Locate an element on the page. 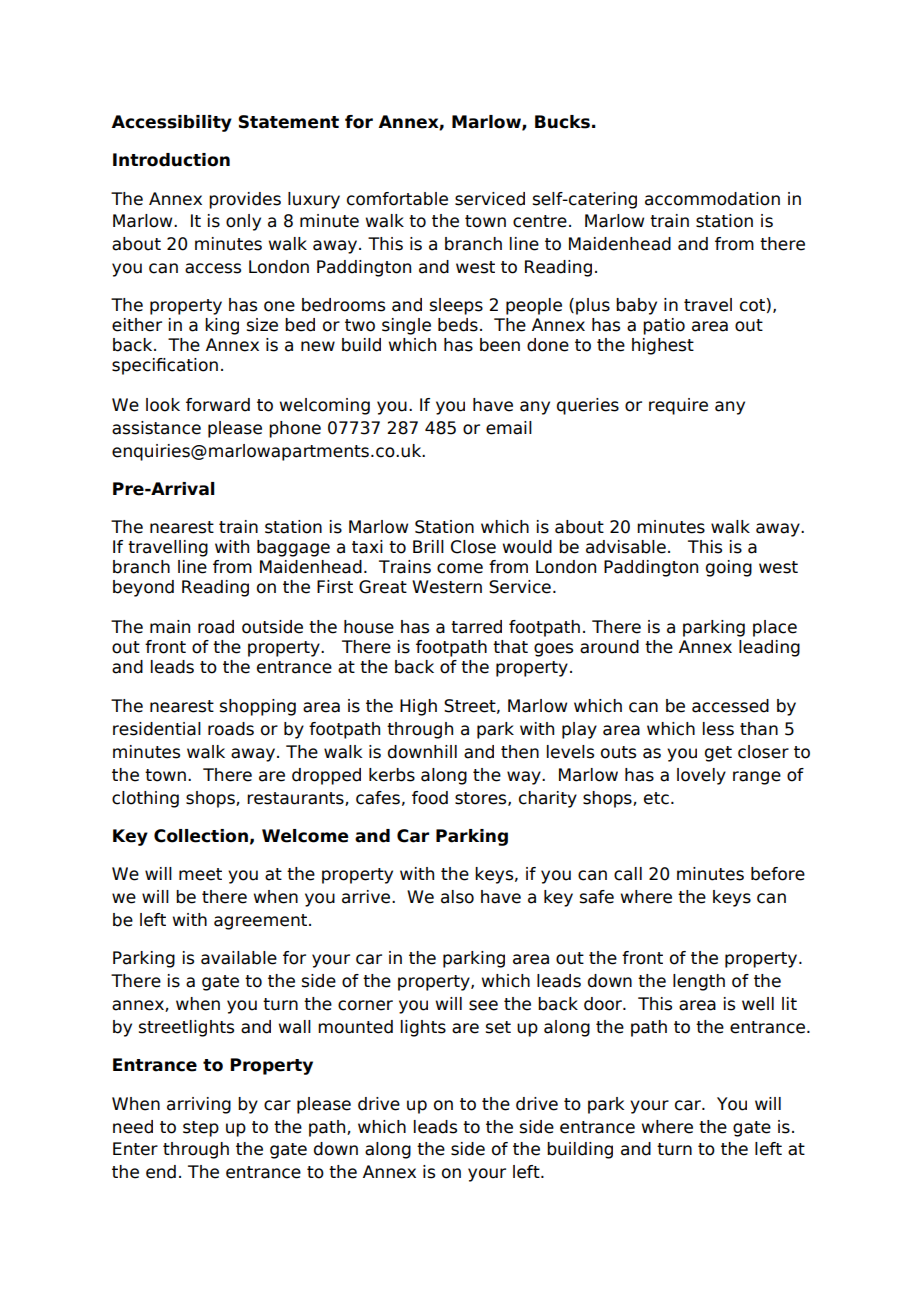 The height and width of the document is (1308, 924). Brill is located at coordinates (428, 546).
